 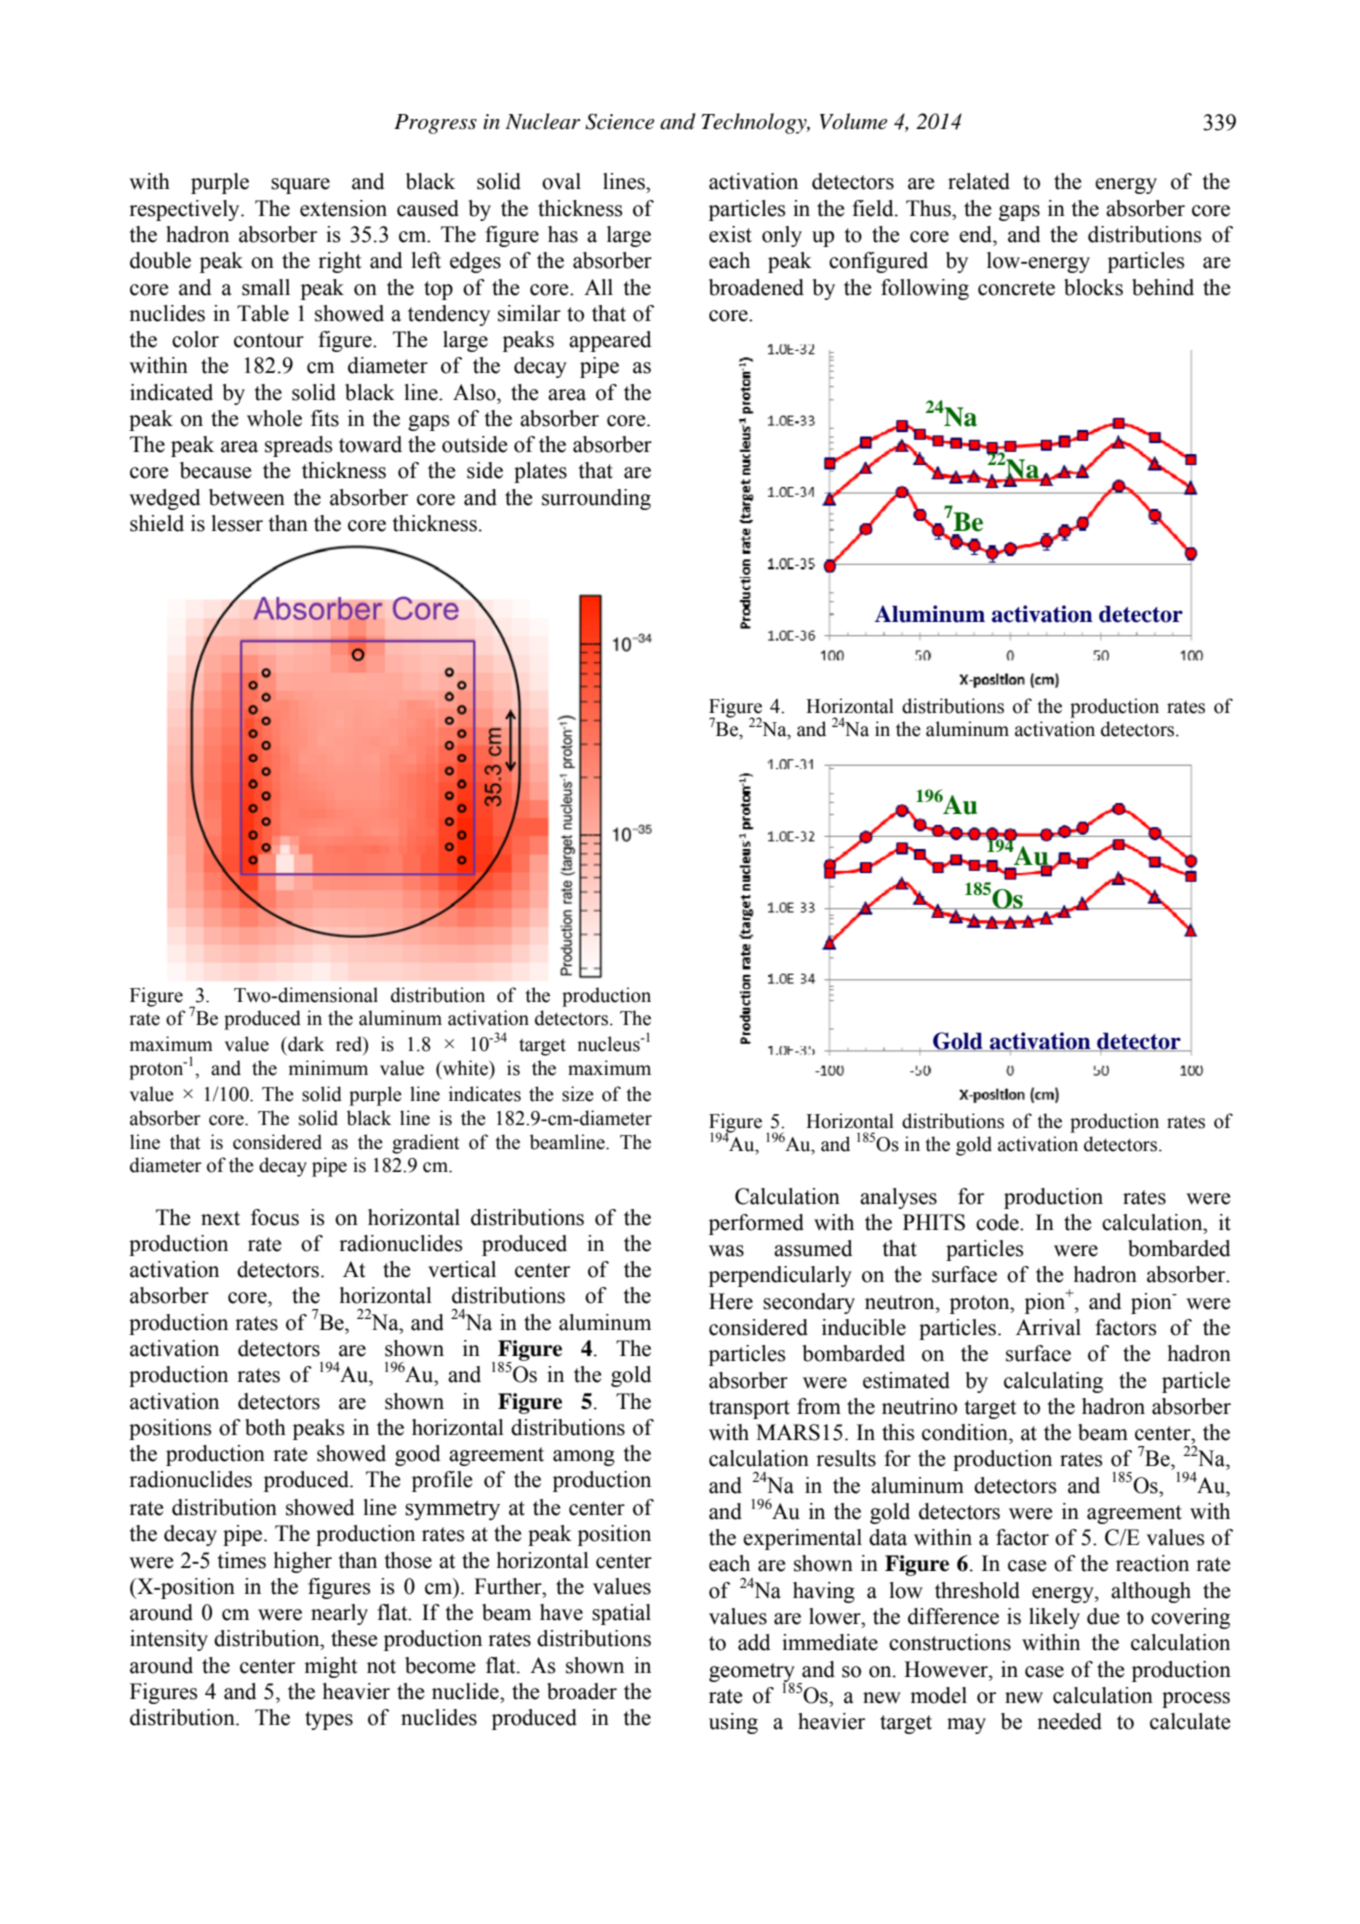 I want to click on related, so click(x=979, y=181).
